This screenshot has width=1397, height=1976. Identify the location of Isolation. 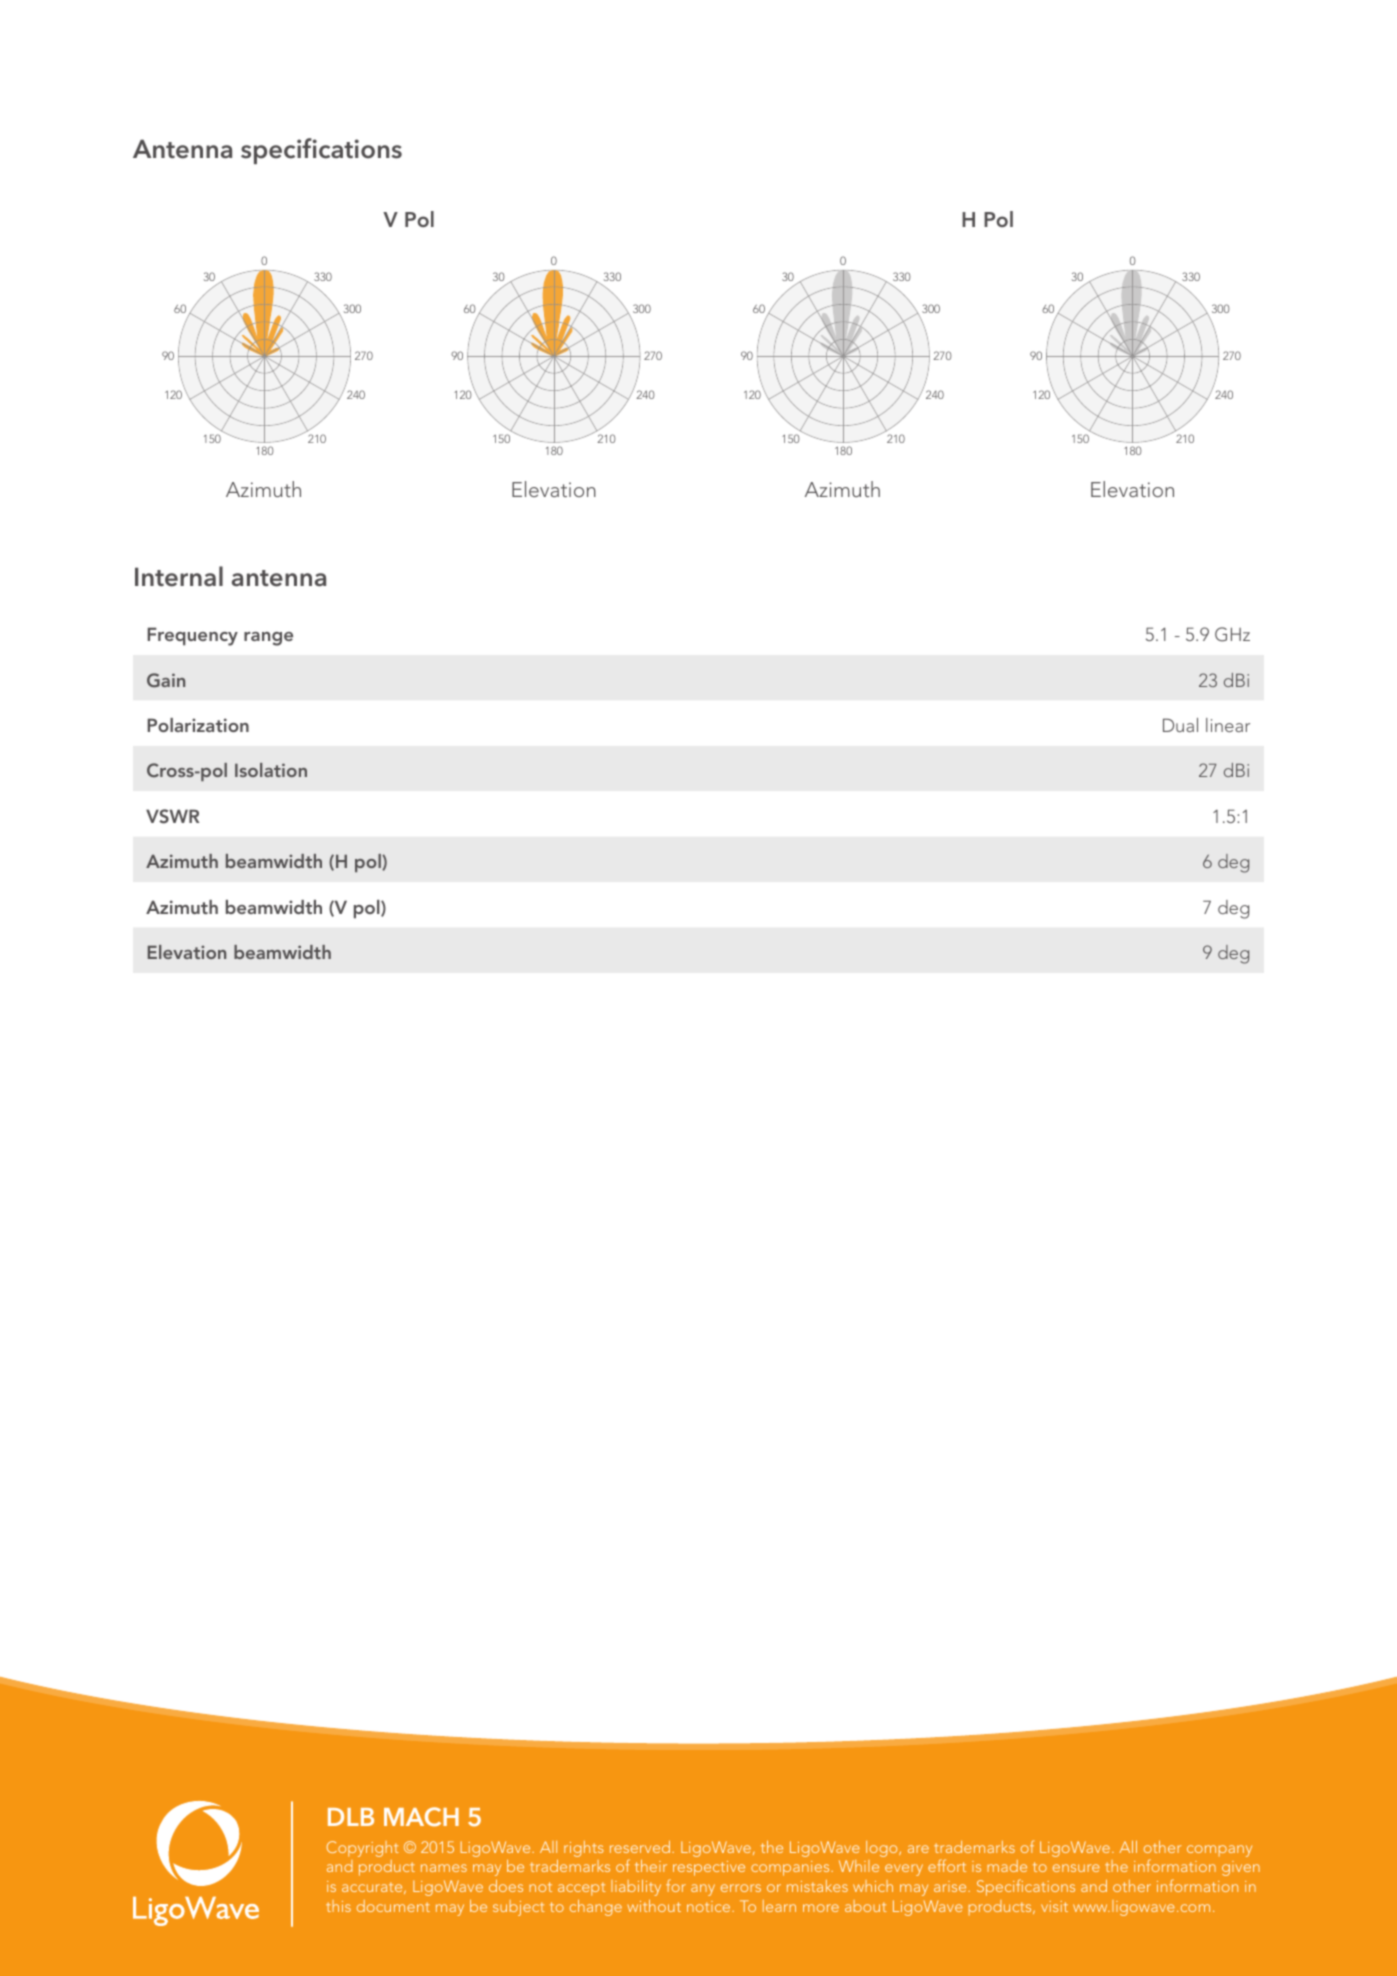
(271, 770).
